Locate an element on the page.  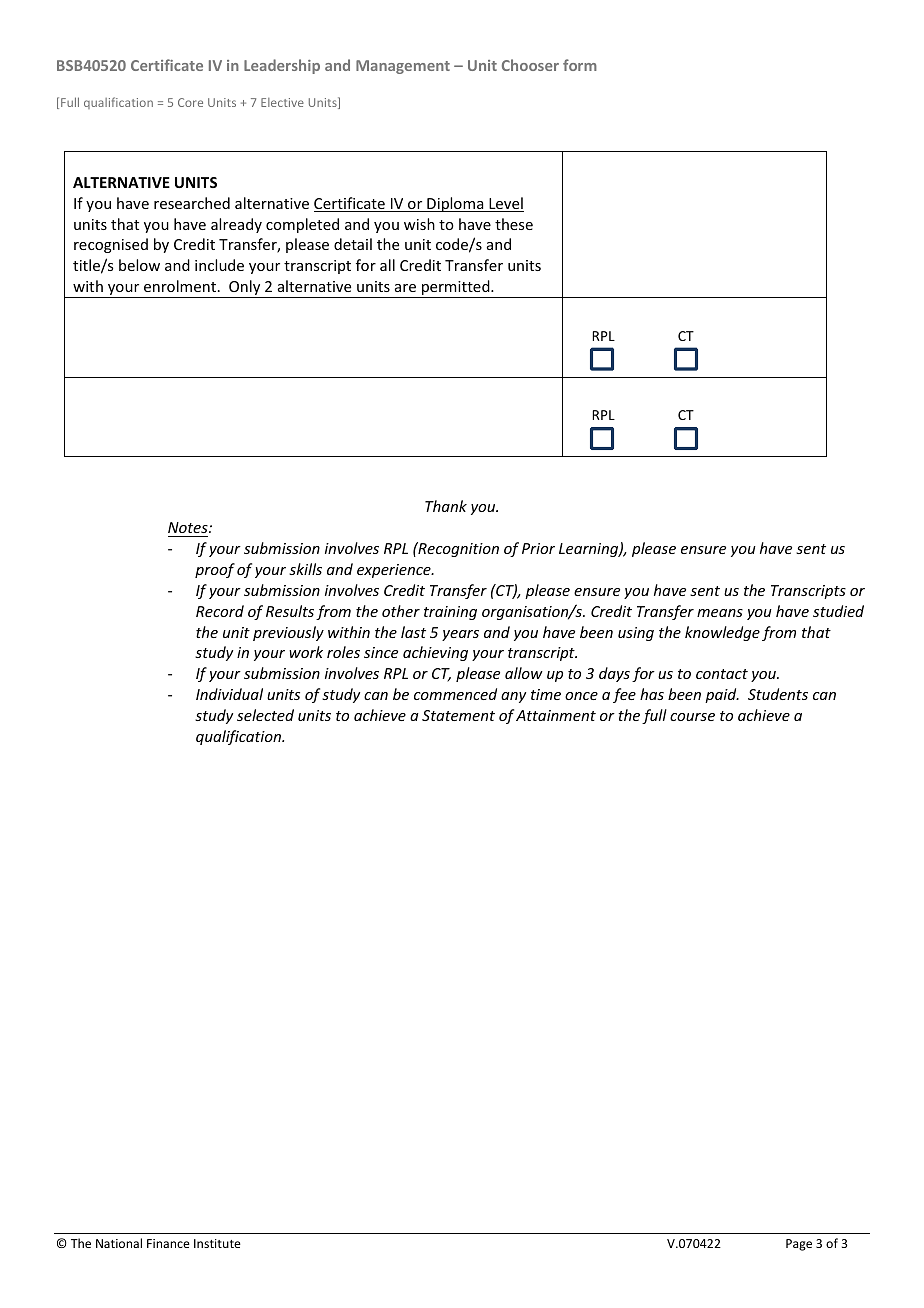
Chooser is located at coordinates (530, 65).
